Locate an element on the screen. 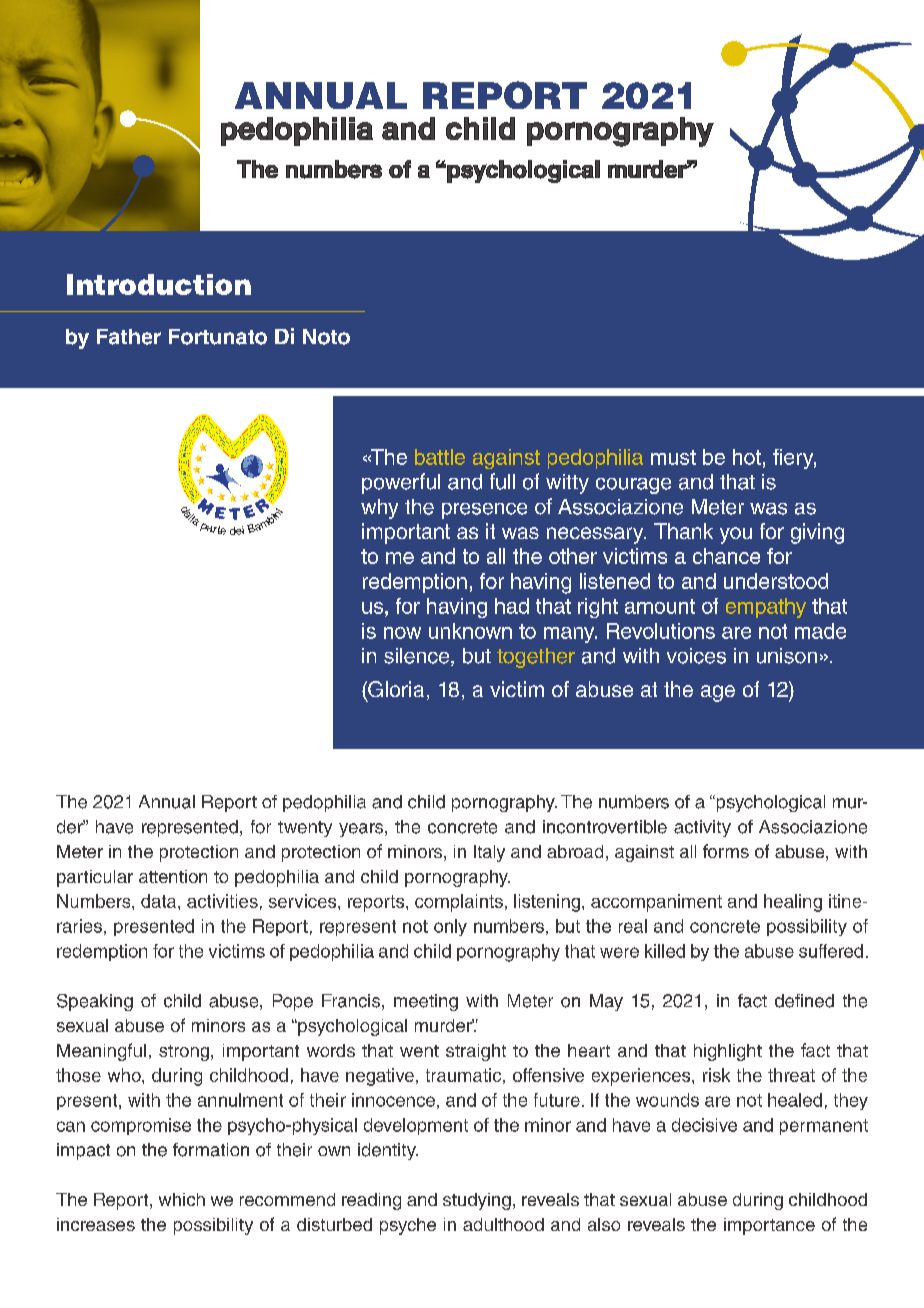  hot is located at coordinates (747, 457).
